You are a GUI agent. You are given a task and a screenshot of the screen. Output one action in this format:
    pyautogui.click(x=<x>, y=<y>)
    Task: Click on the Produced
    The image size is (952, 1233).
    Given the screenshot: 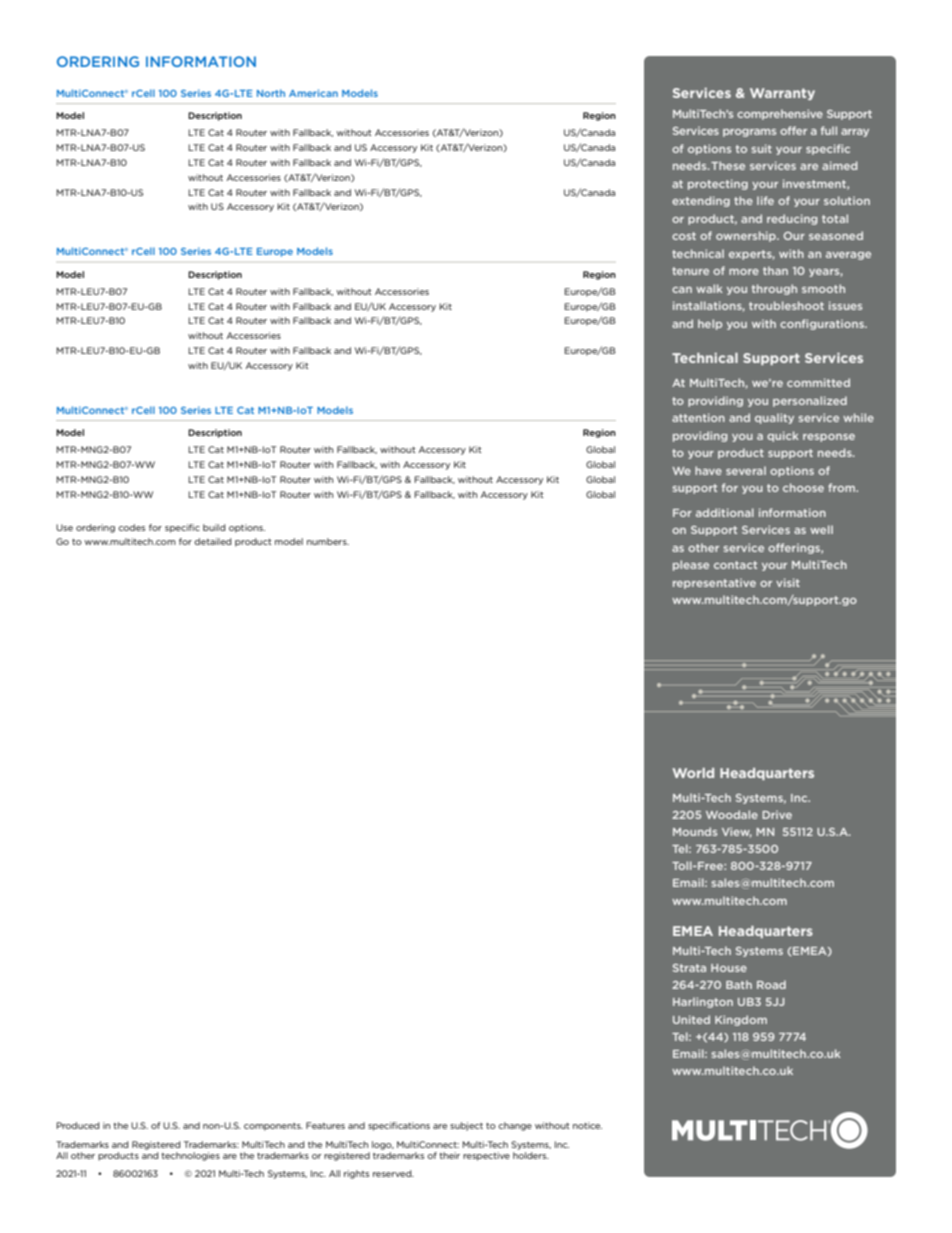 What is the action you would take?
    pyautogui.click(x=77, y=1125)
